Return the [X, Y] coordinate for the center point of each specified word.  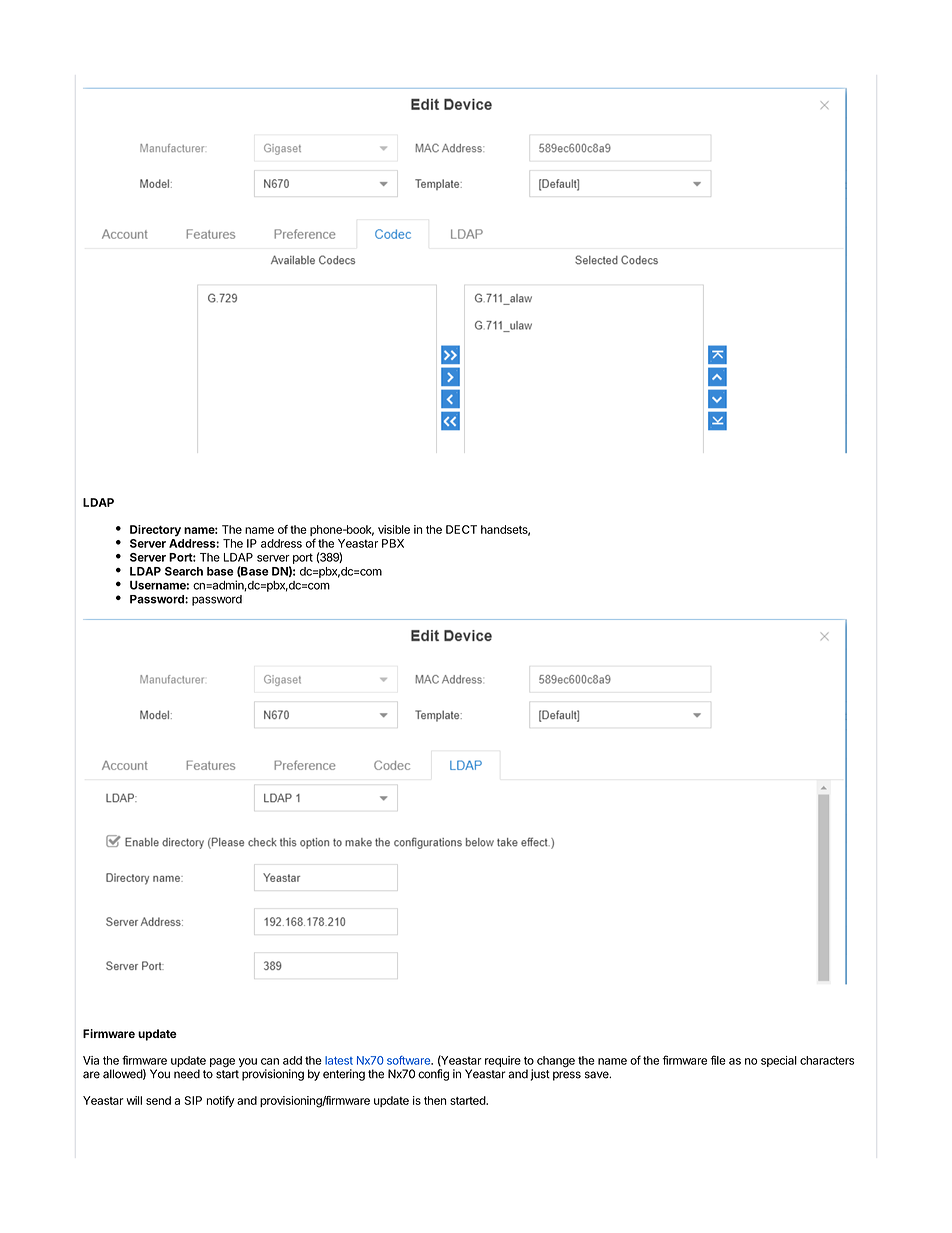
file [718, 1060]
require [503, 1061]
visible [394, 529]
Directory [155, 530]
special [779, 1061]
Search [184, 571]
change [556, 1062]
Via [91, 1060]
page [222, 1063]
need [187, 1074]
